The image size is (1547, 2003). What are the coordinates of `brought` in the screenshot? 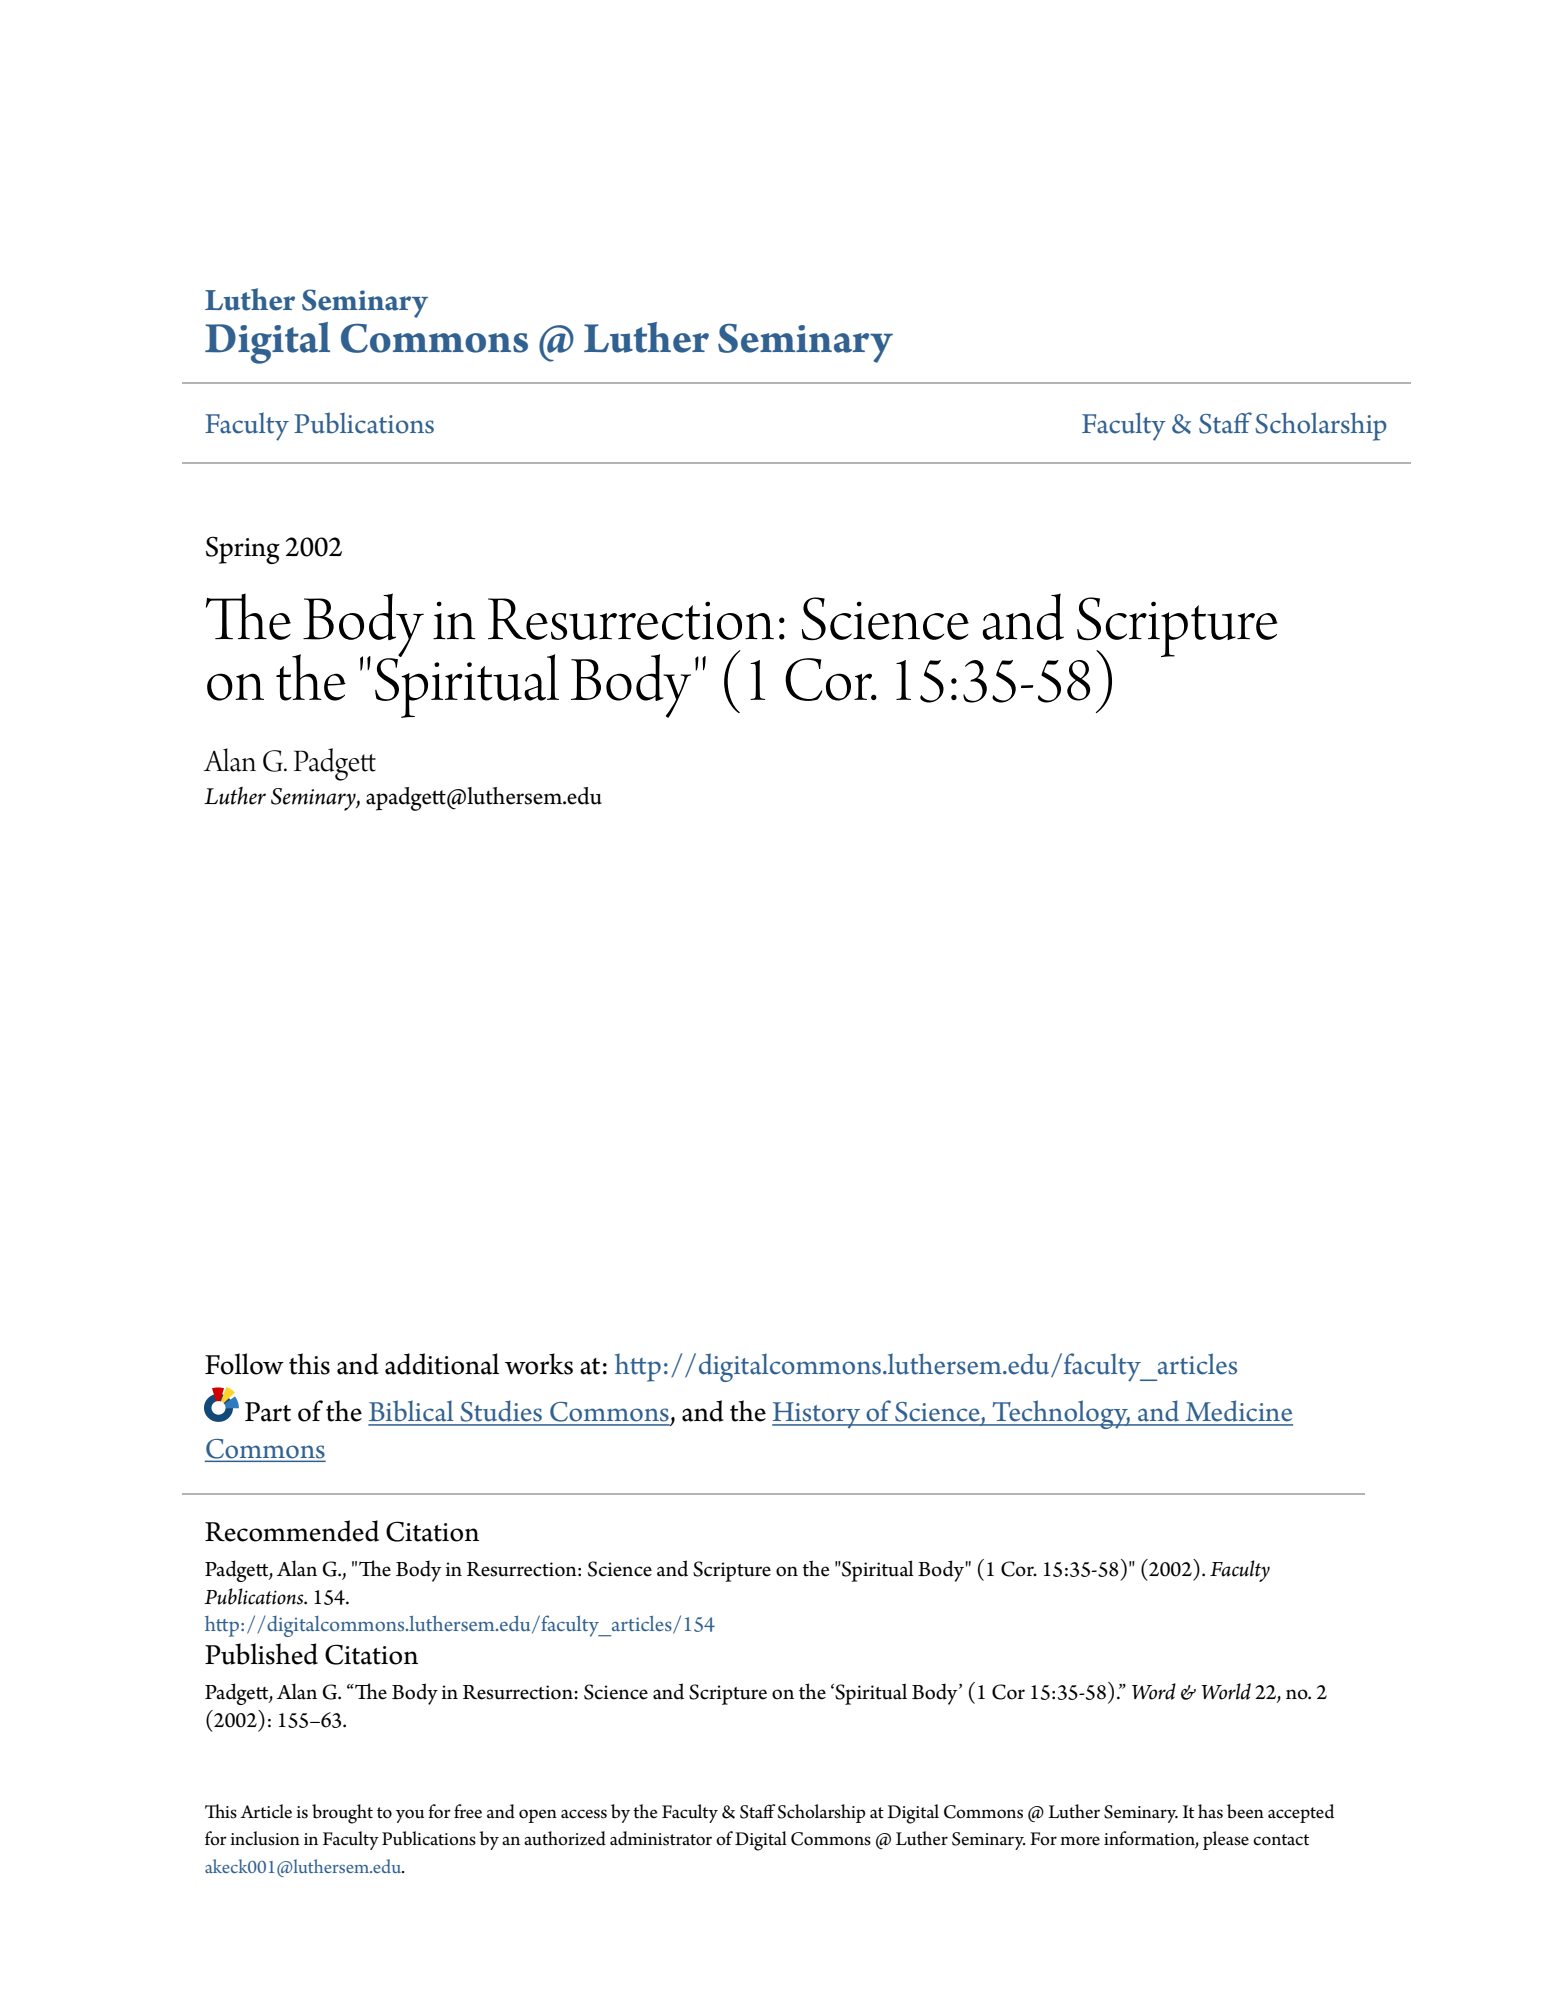 It's located at (342, 1814).
